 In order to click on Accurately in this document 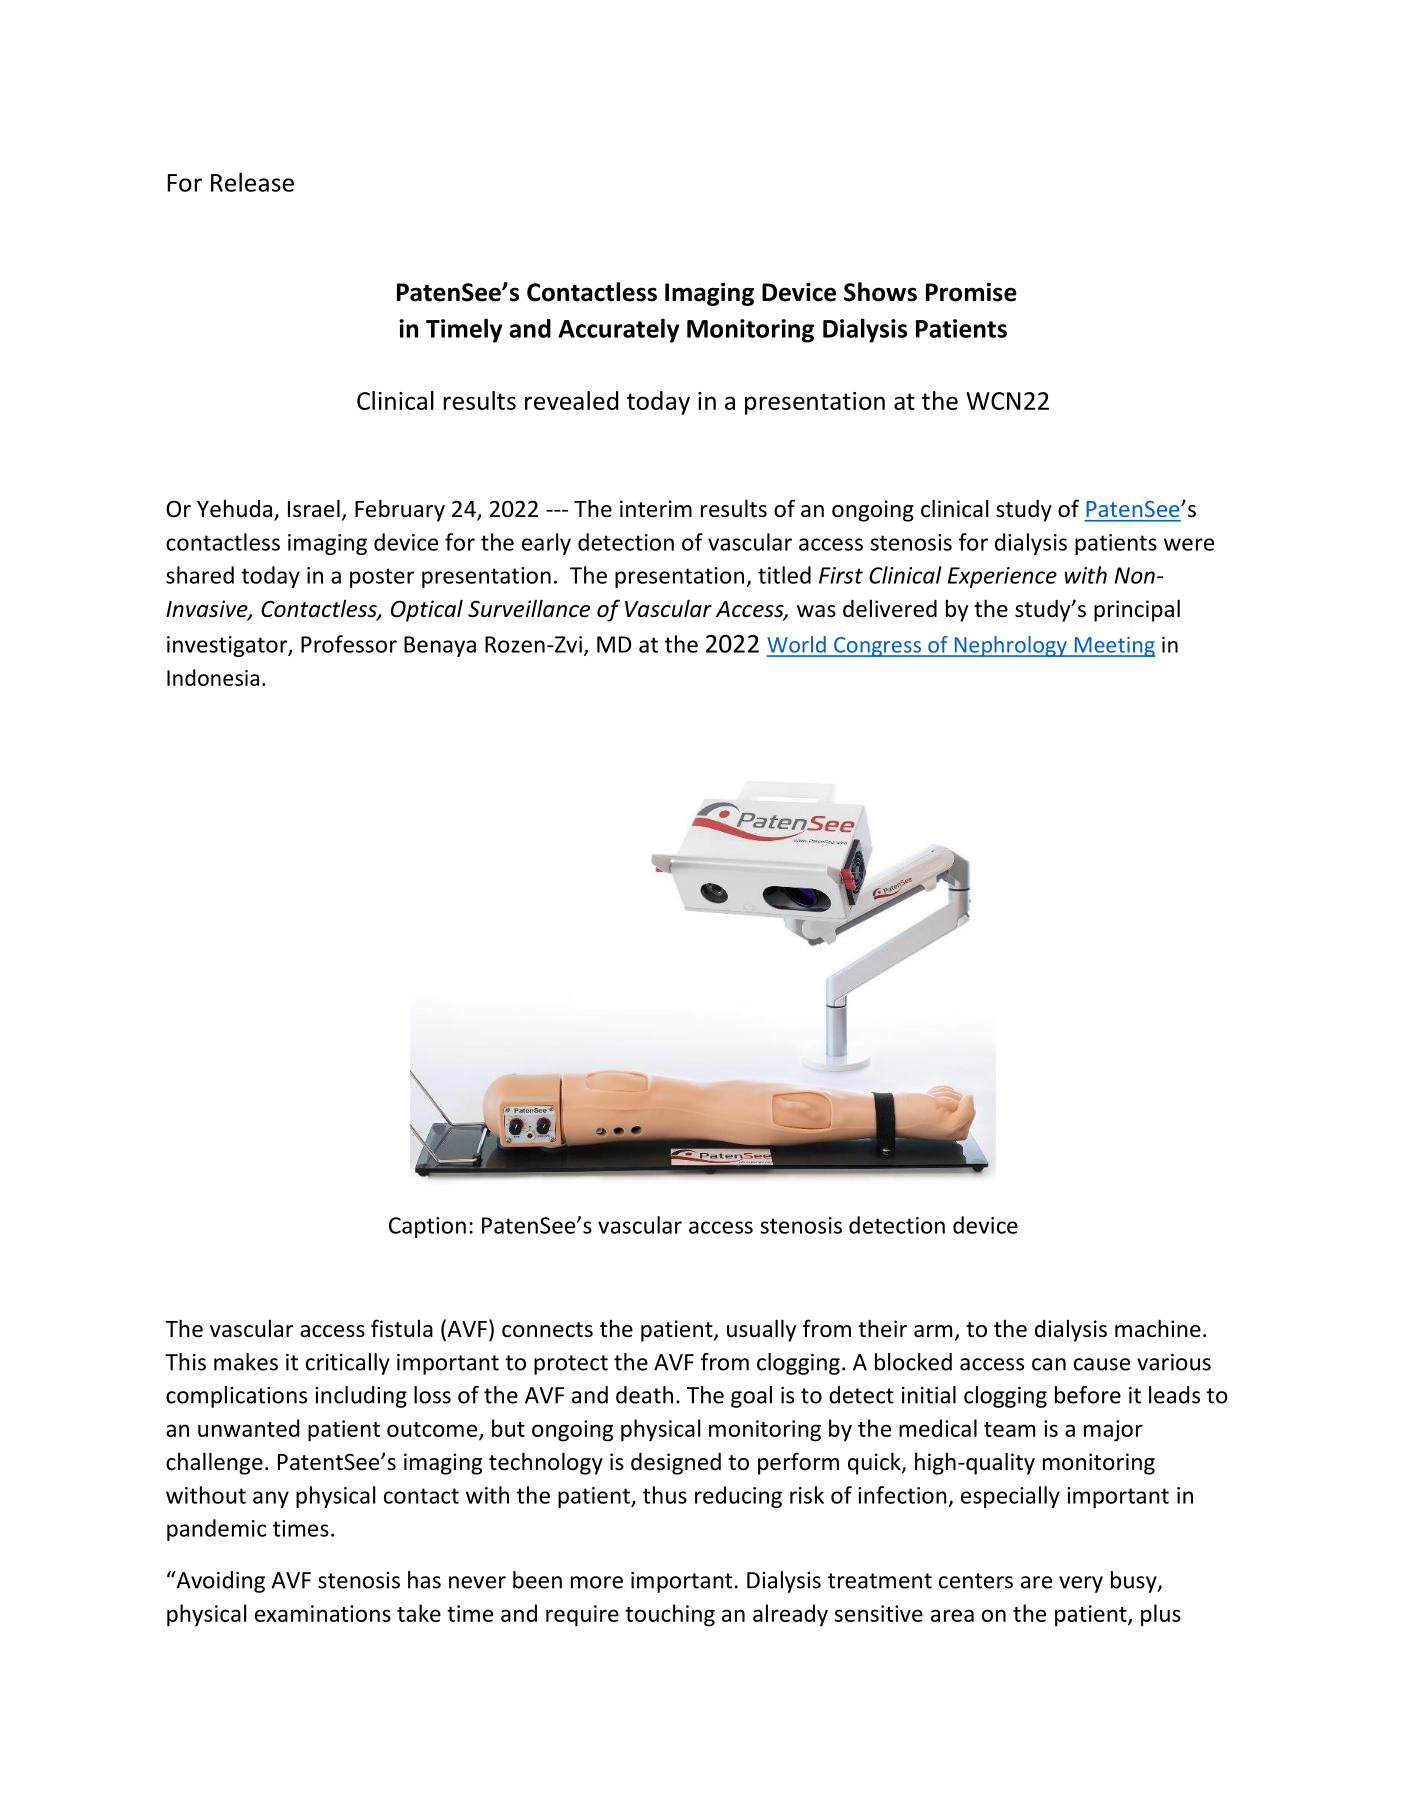, I will do `click(618, 330)`.
